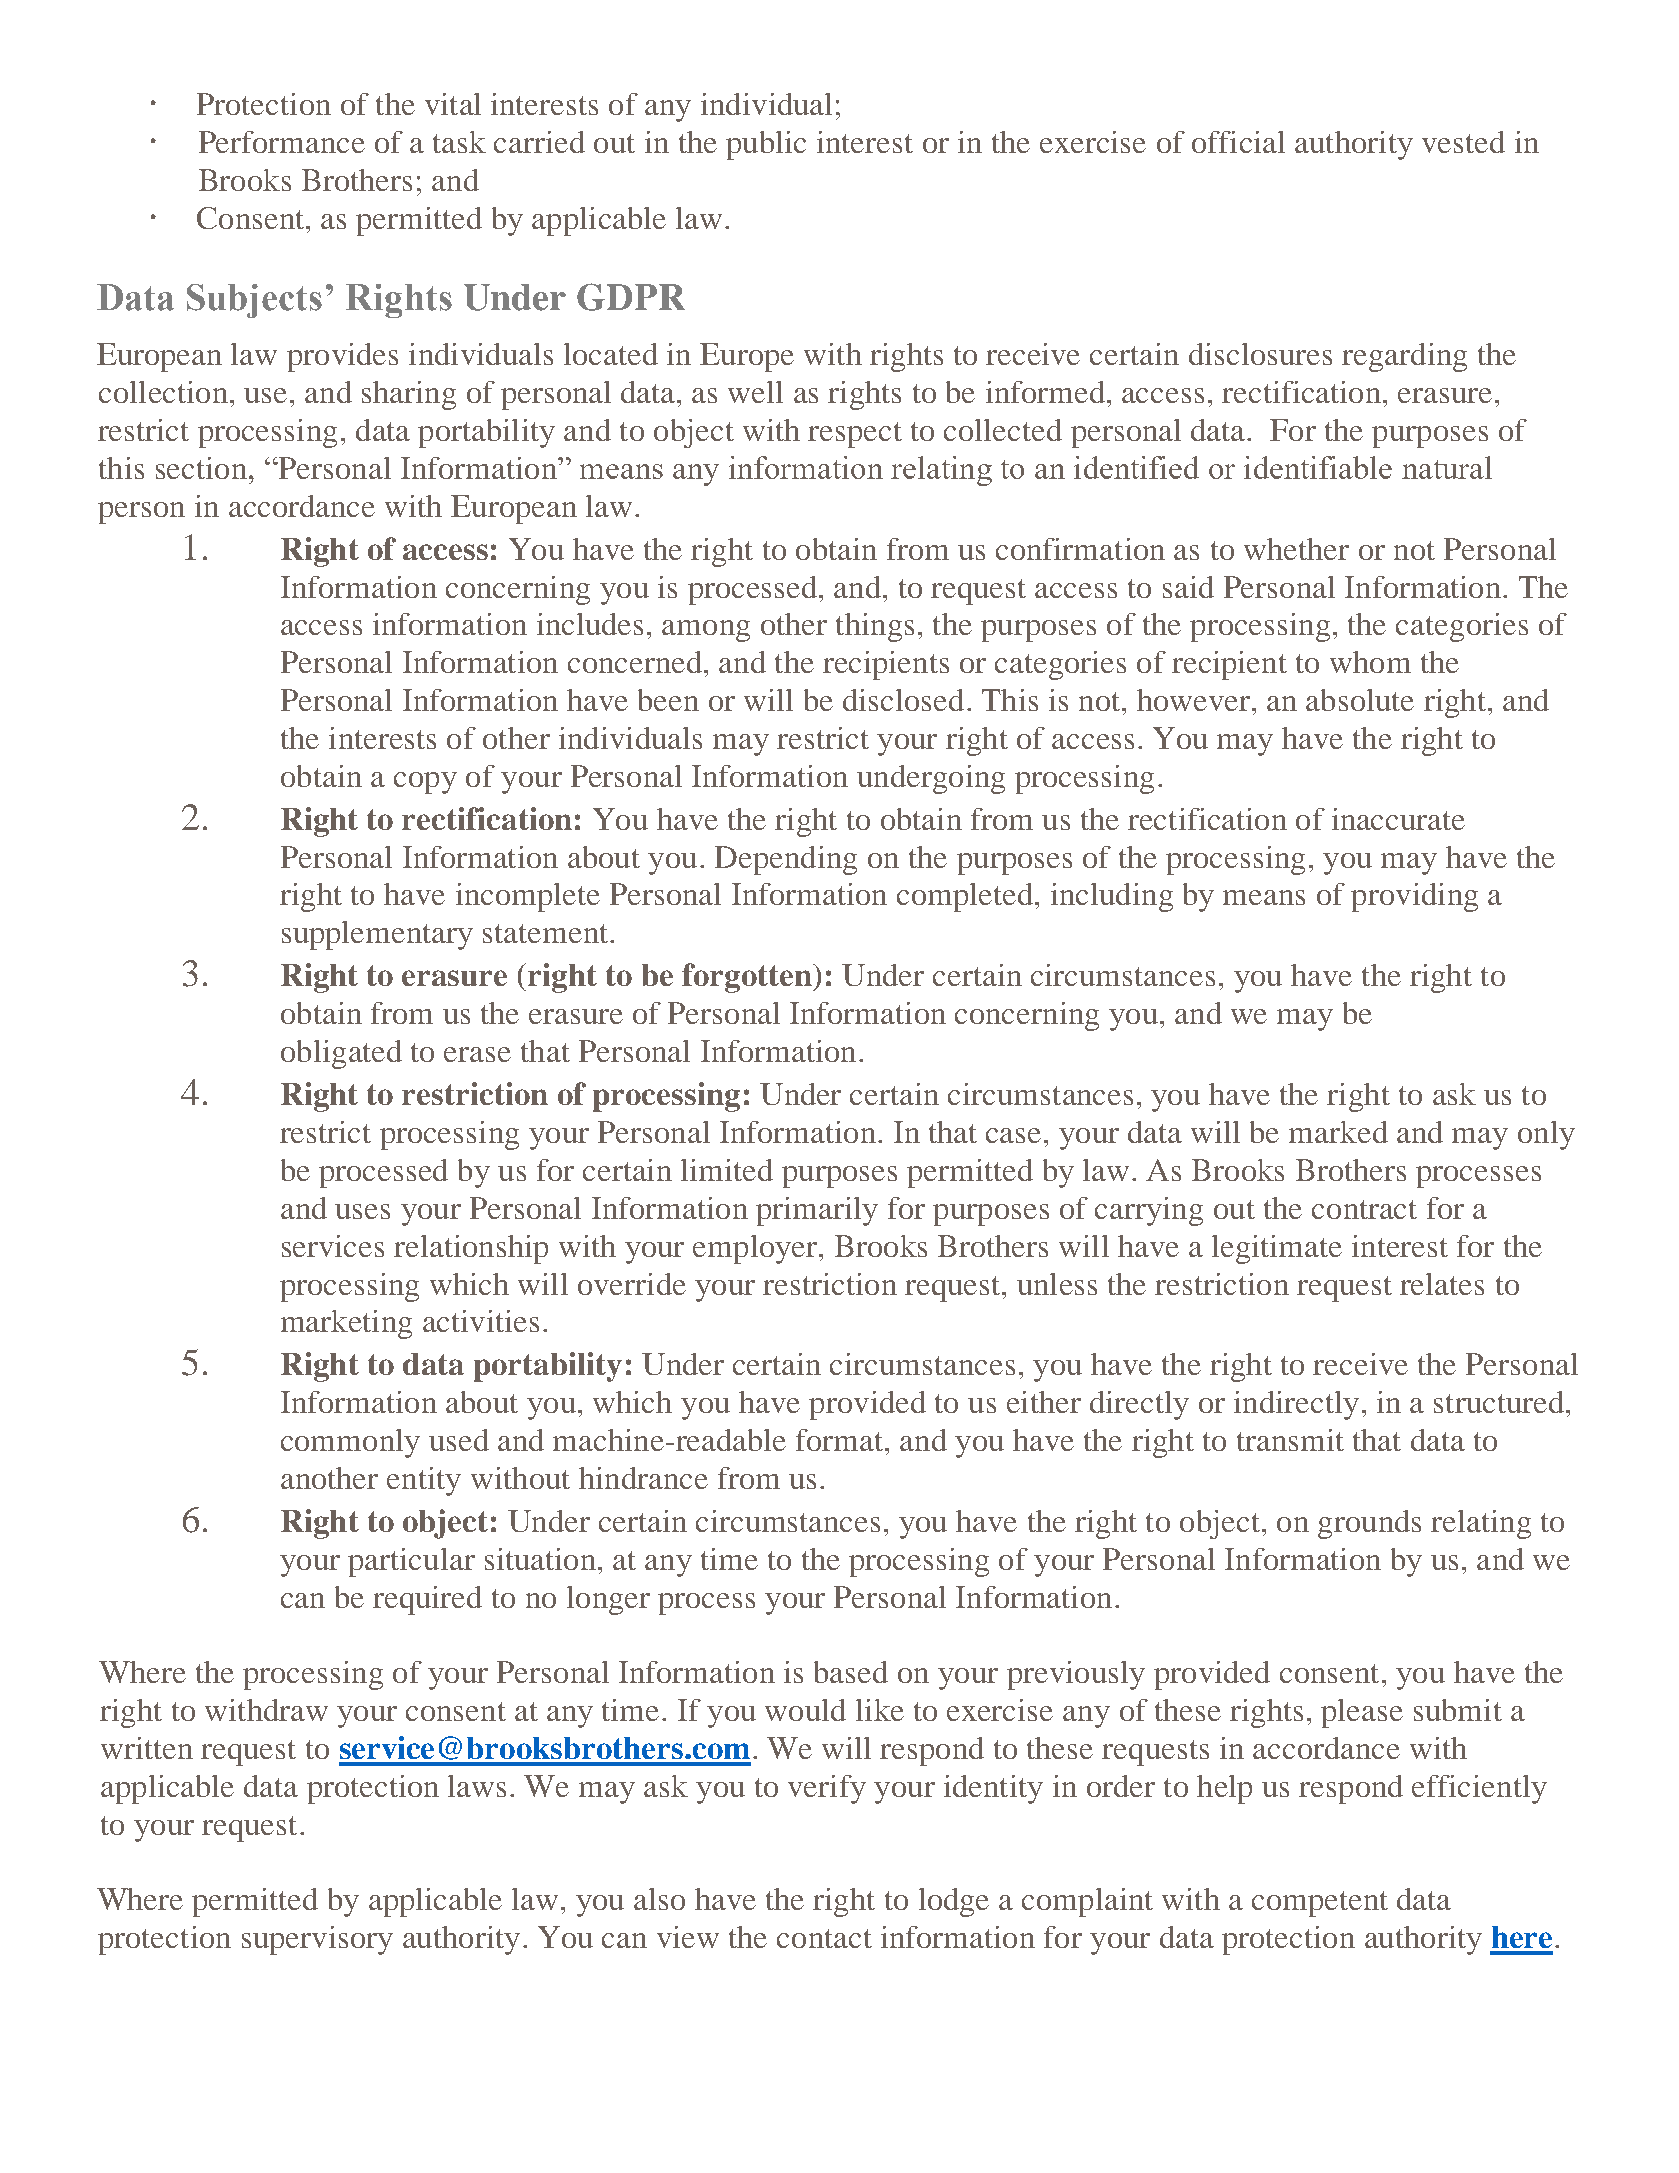  I want to click on based, so click(851, 1672).
